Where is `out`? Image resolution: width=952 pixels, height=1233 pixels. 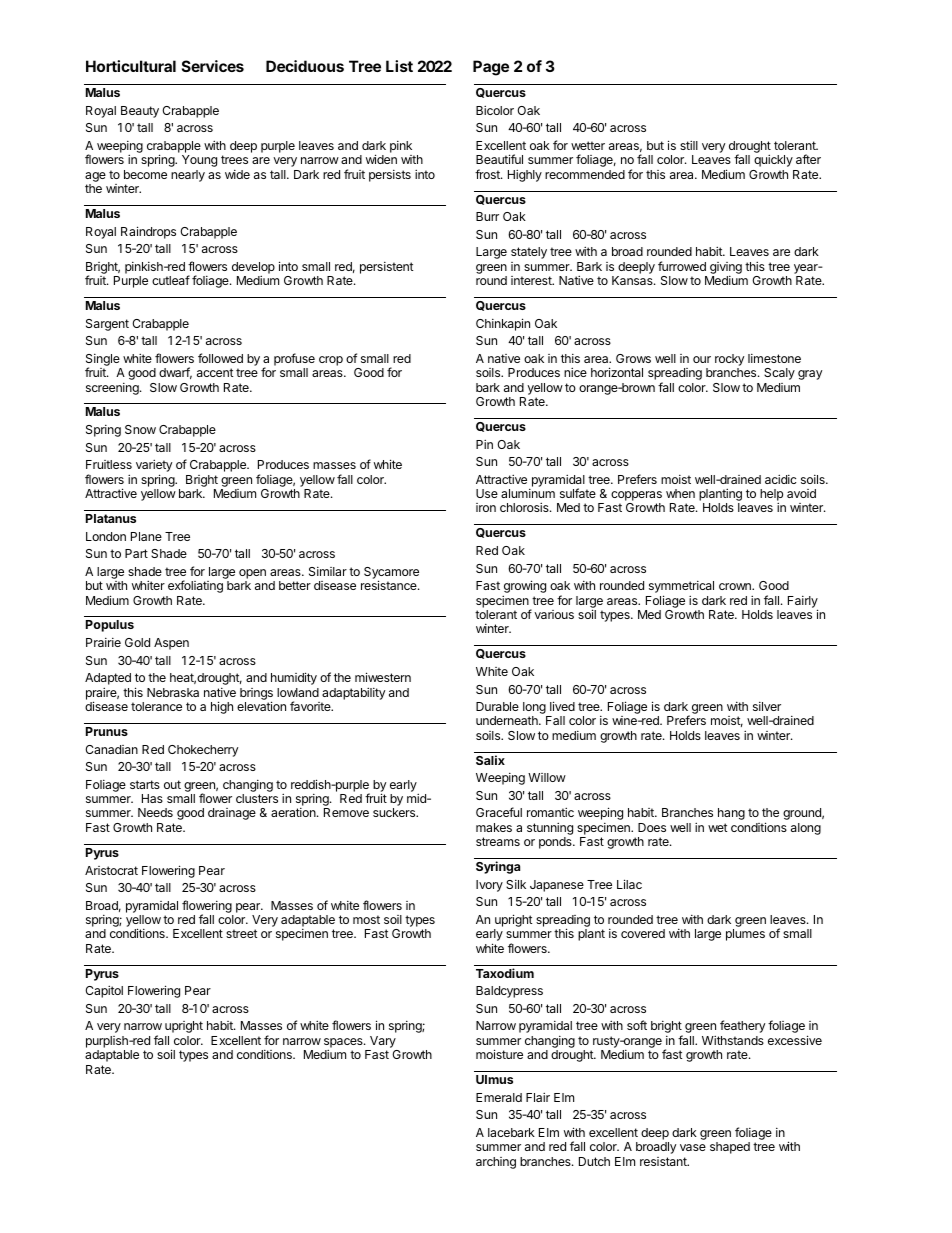 out is located at coordinates (172, 784).
